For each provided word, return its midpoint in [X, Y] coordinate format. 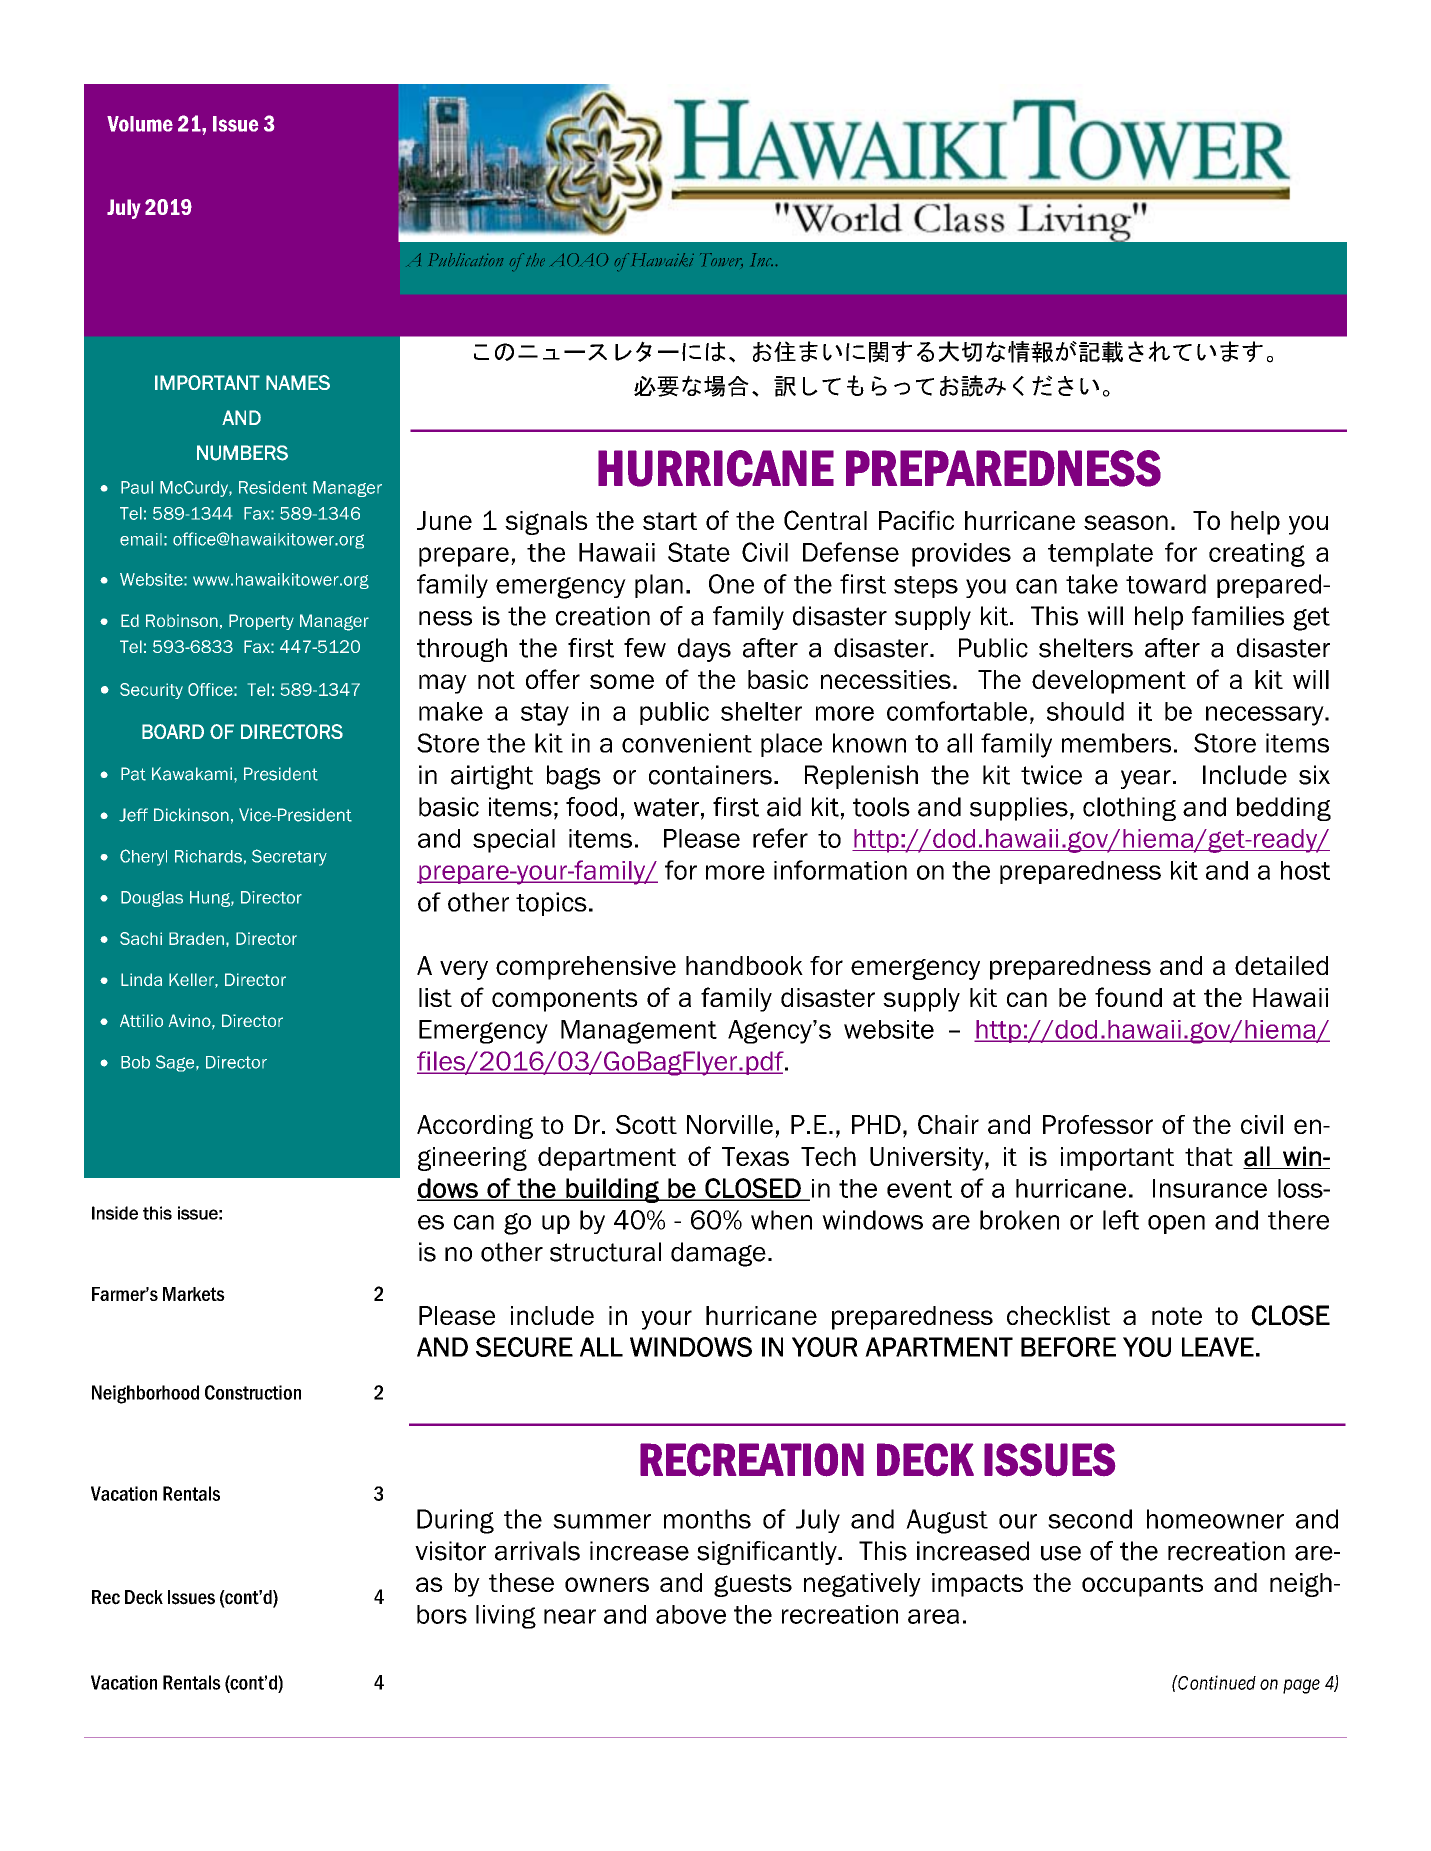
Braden [196, 938]
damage [718, 1254]
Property [261, 622]
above [691, 1614]
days [704, 650]
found [1128, 997]
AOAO [579, 259]
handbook [744, 965]
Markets [194, 1294]
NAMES [298, 382]
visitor [450, 1551]
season [1126, 522]
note [1177, 1316]
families [1238, 616]
